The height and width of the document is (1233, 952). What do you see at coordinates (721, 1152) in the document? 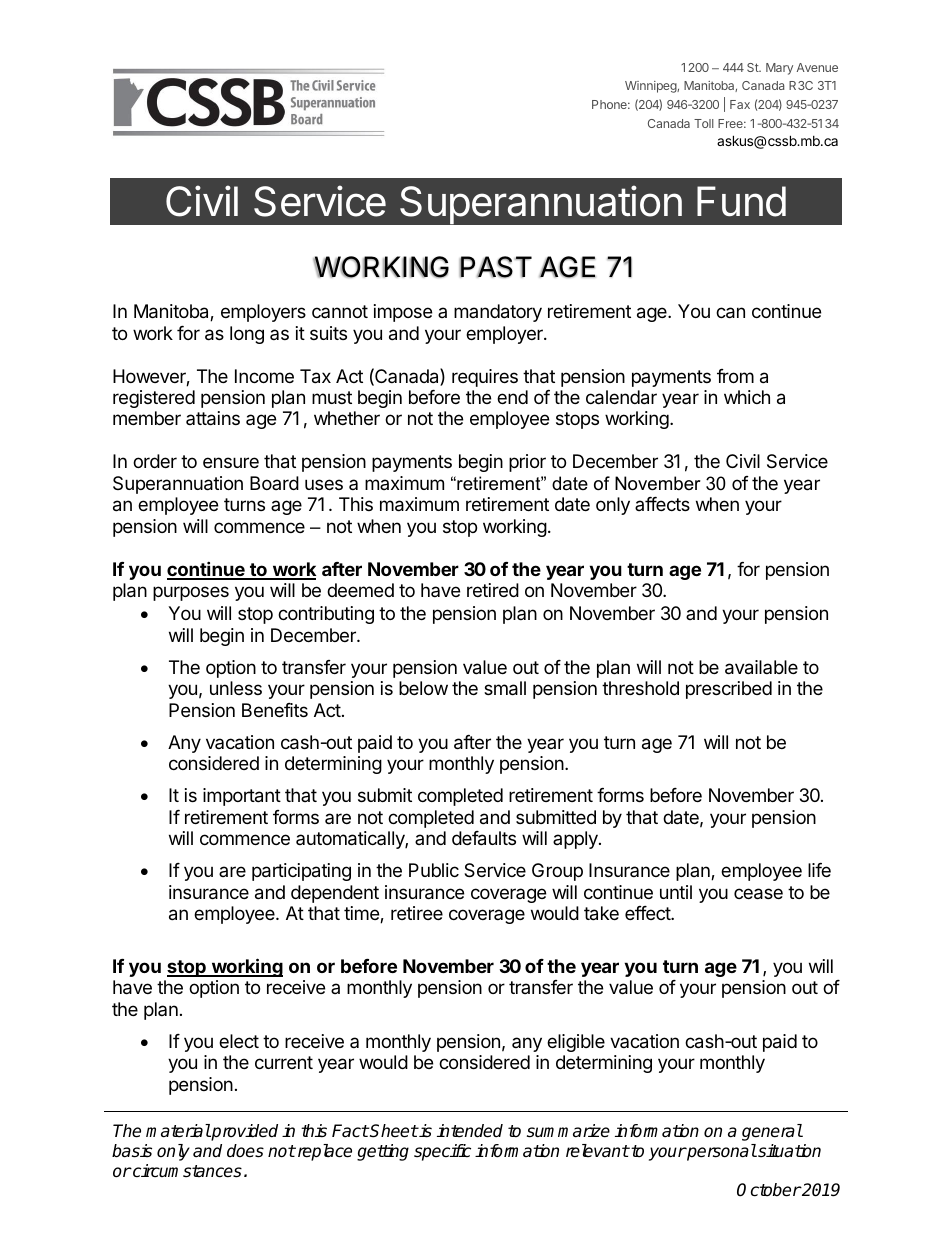
I see `personal` at bounding box center [721, 1152].
